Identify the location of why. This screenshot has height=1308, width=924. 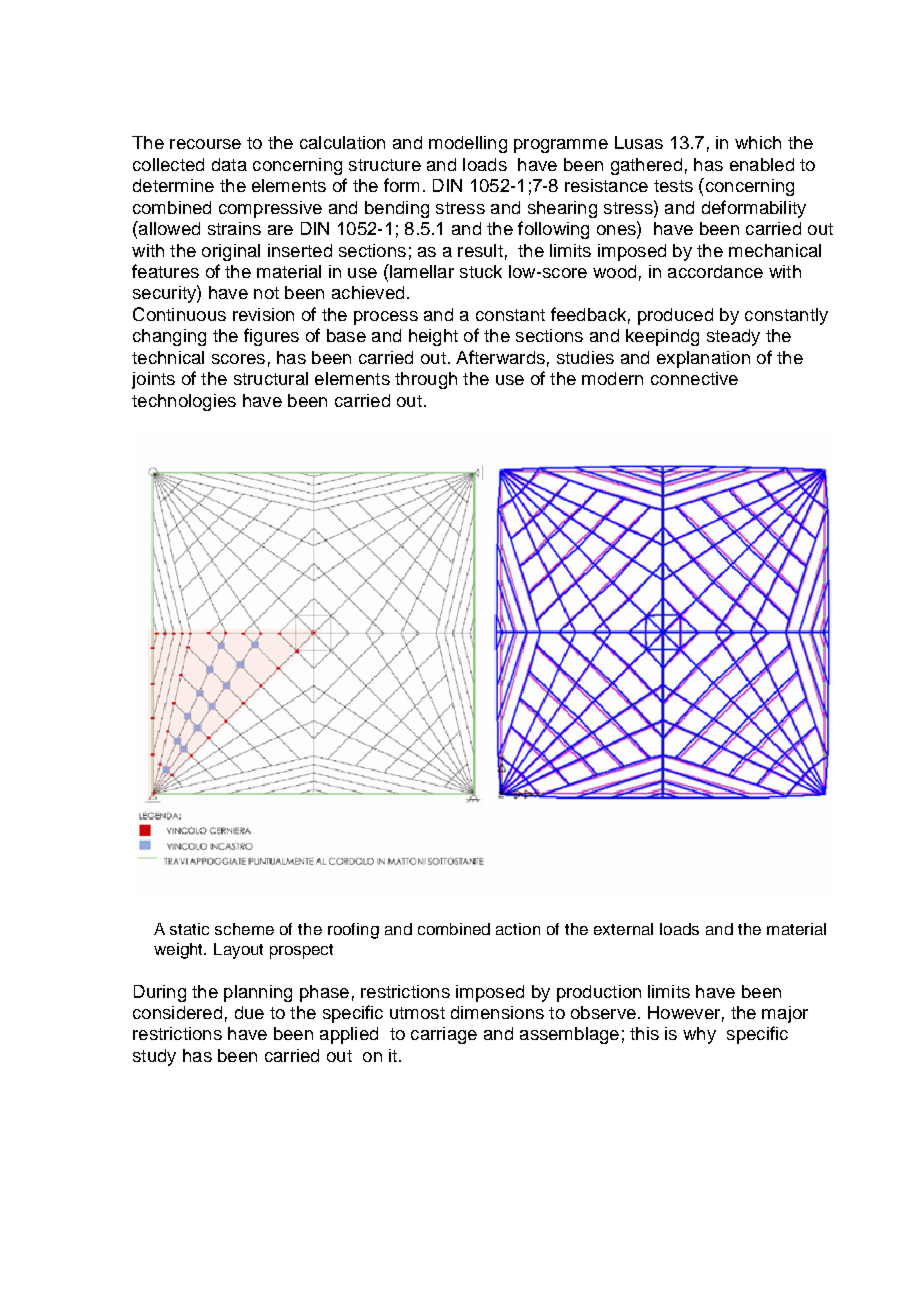
(699, 1035).
